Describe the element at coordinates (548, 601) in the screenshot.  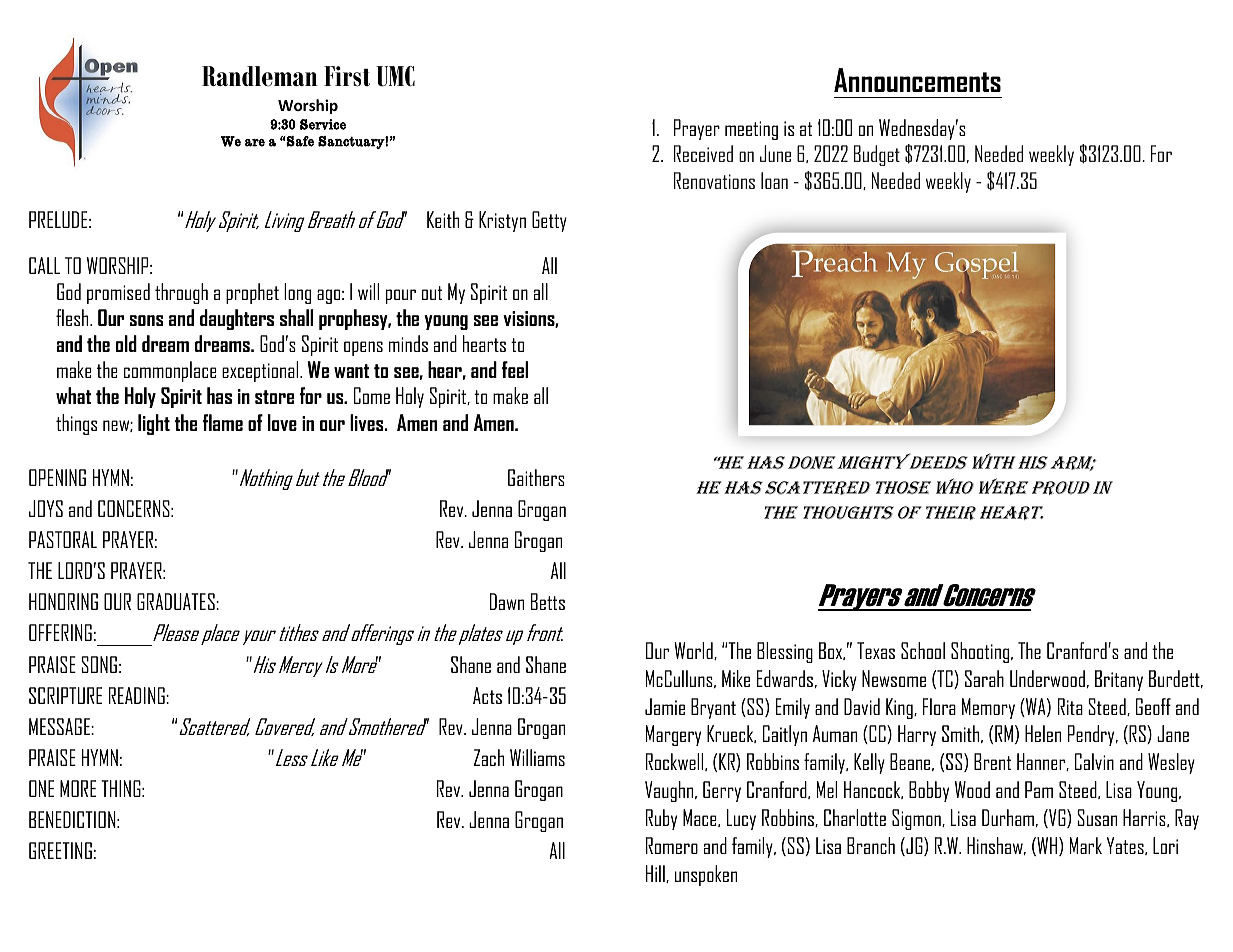
I see `Betts` at that location.
